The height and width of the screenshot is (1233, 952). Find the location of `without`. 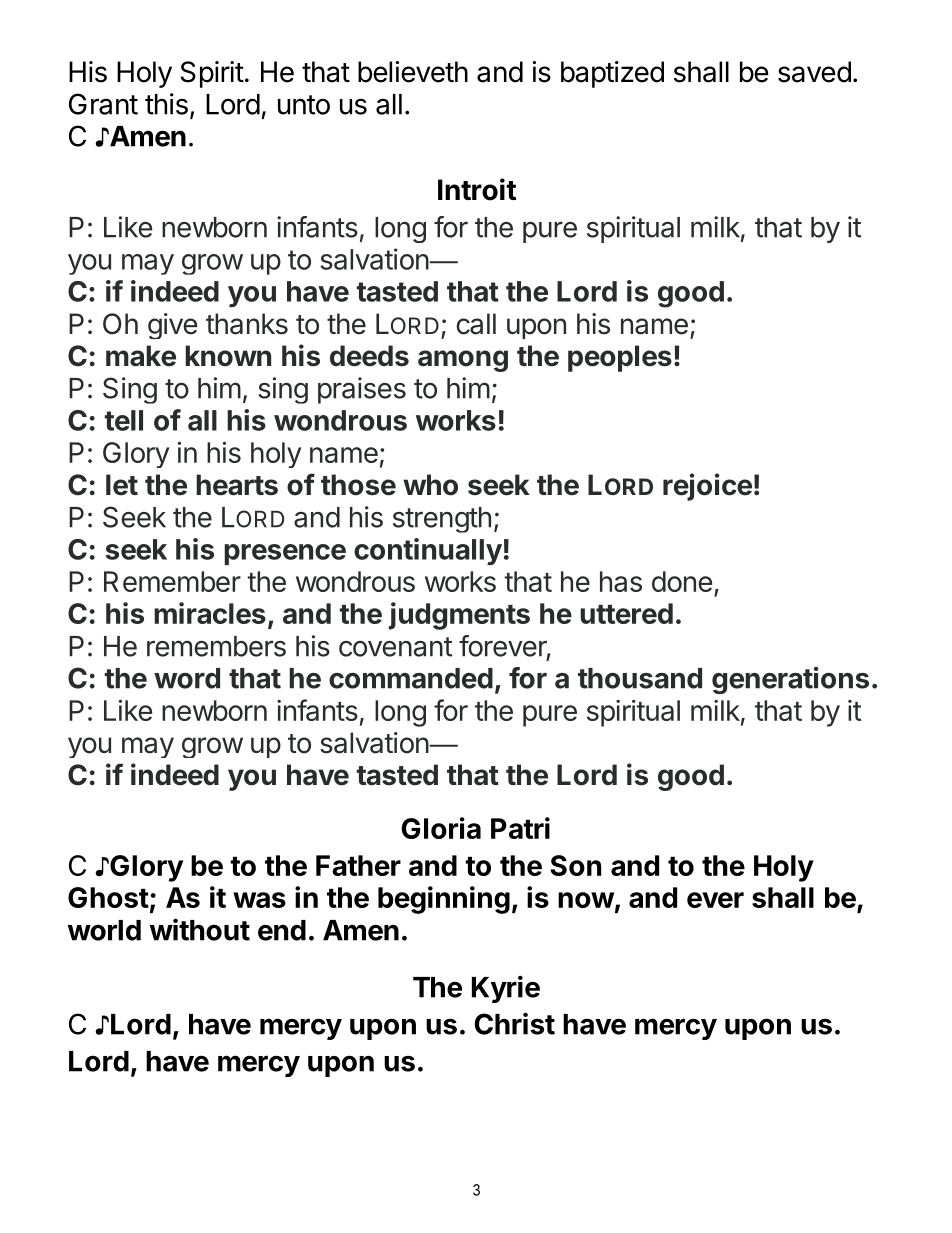

without is located at coordinates (200, 929).
